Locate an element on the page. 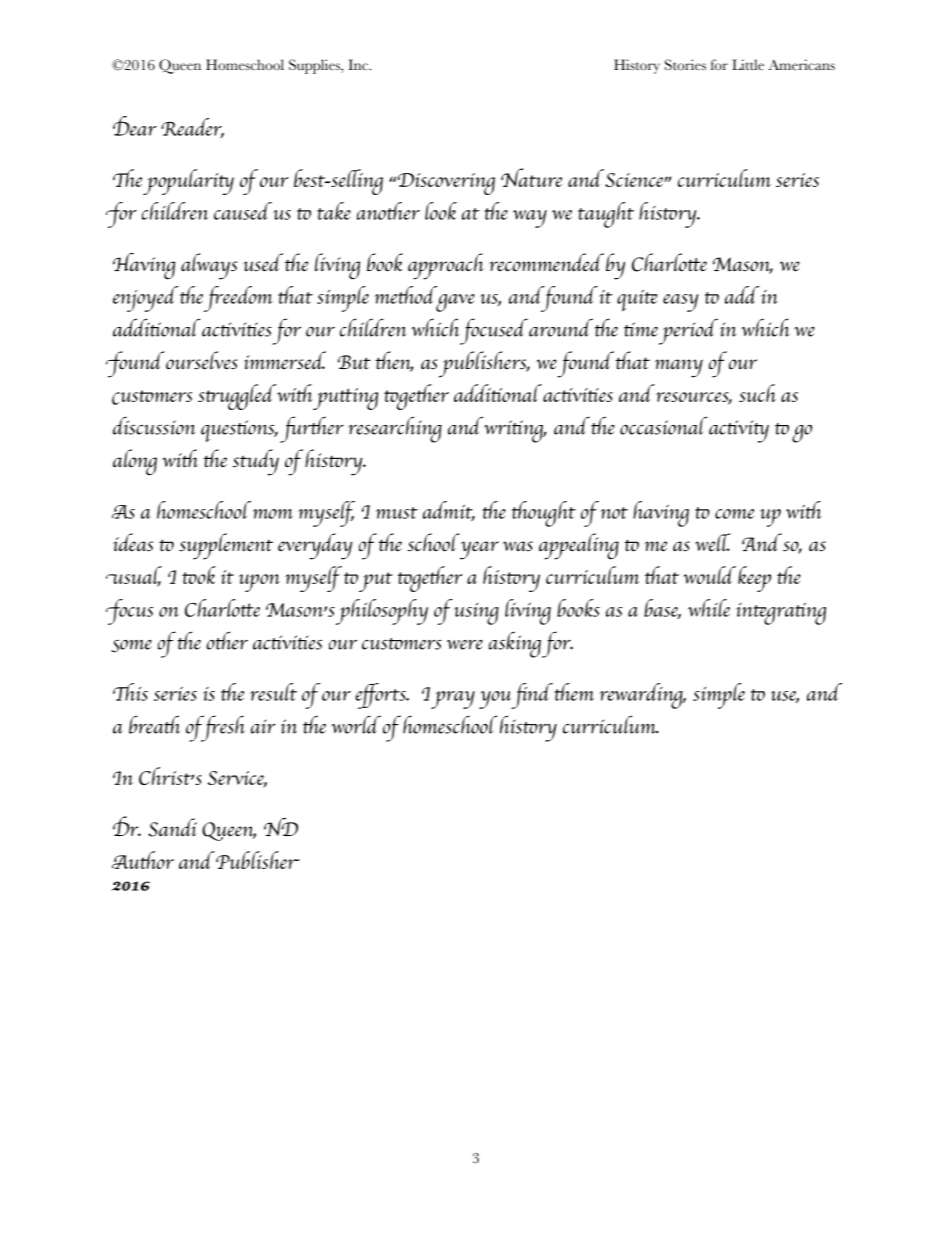 The image size is (952, 1233). Reader is located at coordinates (192, 128).
